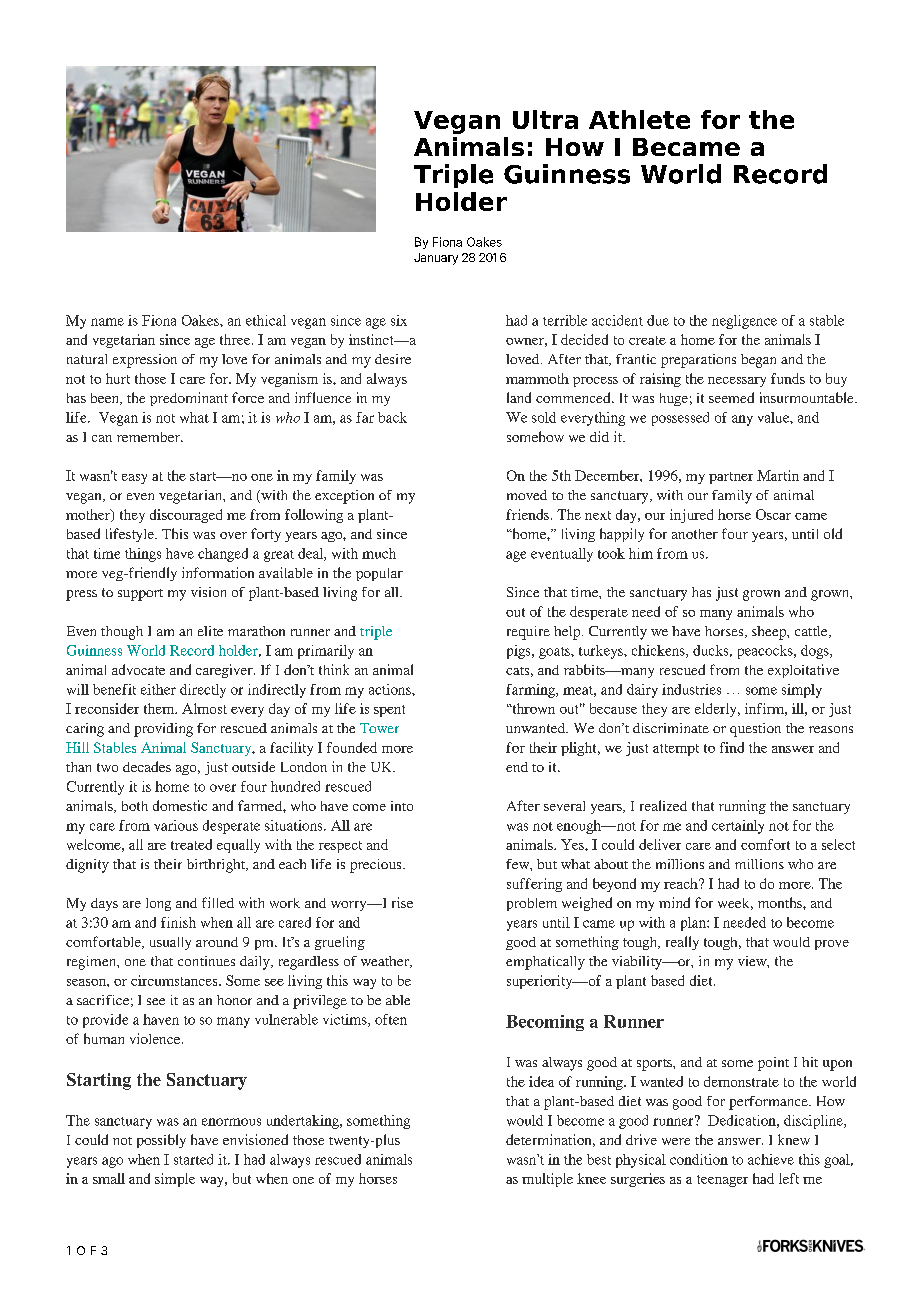 The width and height of the screenshot is (924, 1308). Describe the element at coordinates (639, 119) in the screenshot. I see `Athlete` at that location.
